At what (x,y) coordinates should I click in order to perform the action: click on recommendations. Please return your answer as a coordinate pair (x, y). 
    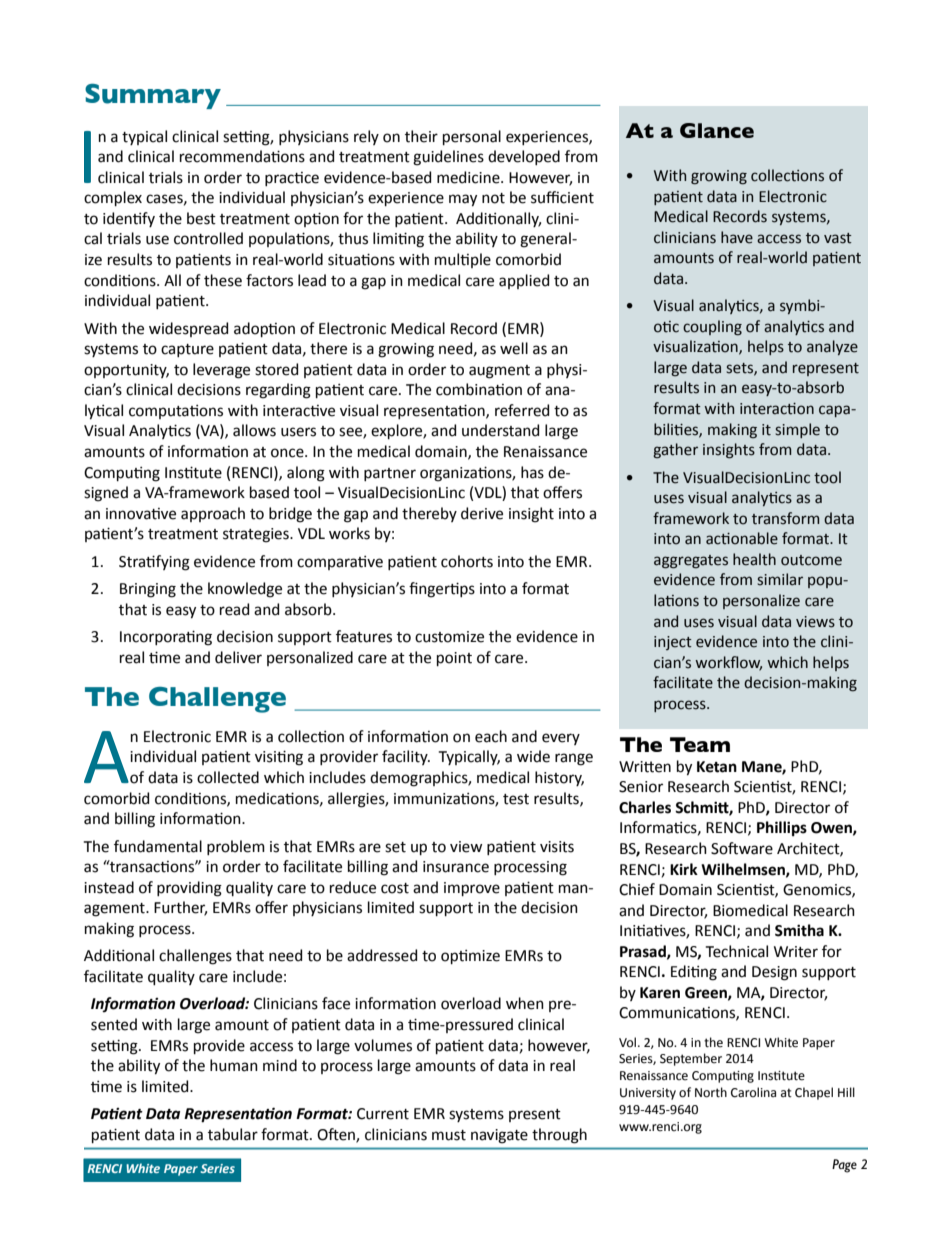
    Looking at the image, I should click on (242, 156).
